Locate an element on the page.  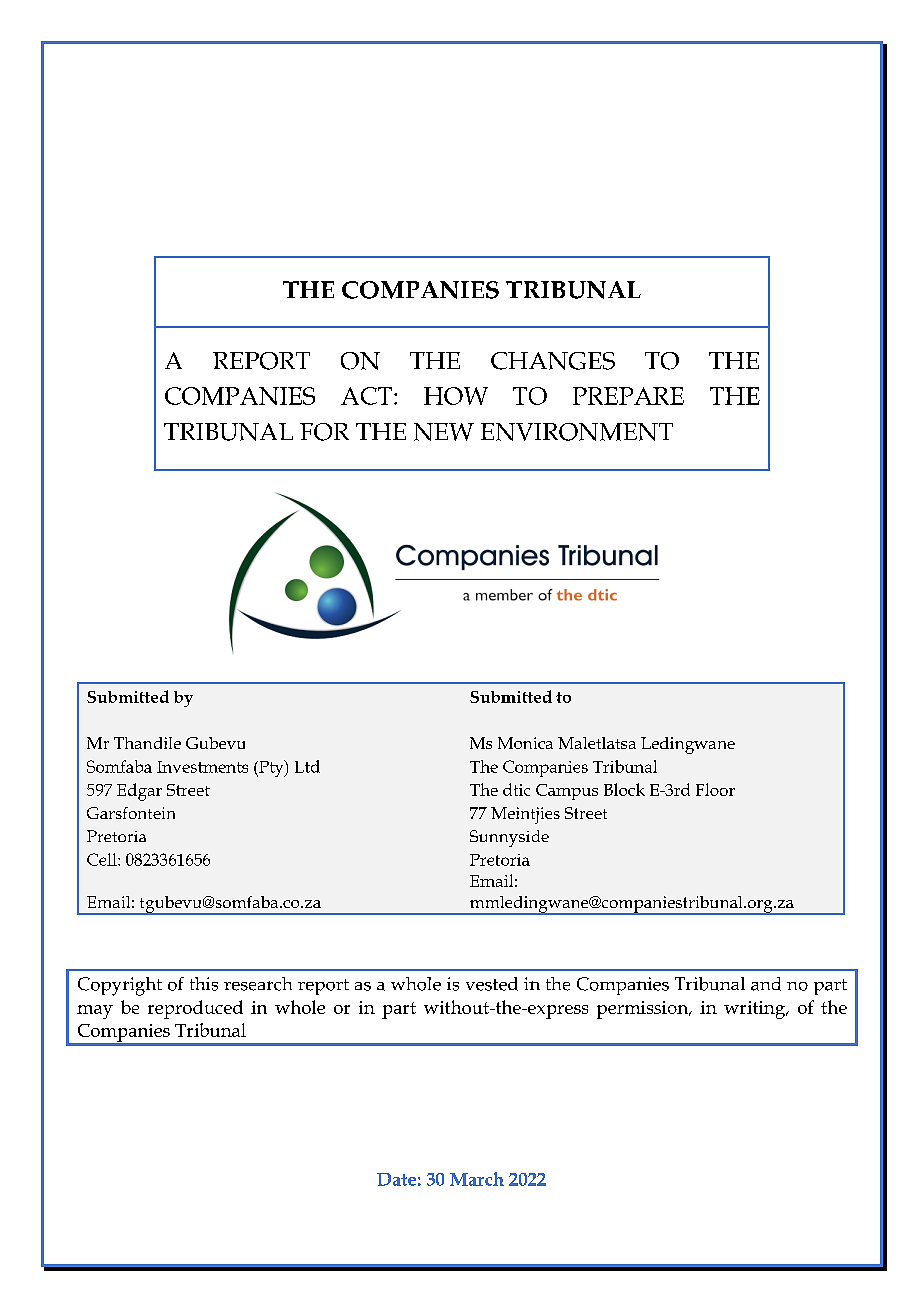
Monica is located at coordinates (525, 743).
